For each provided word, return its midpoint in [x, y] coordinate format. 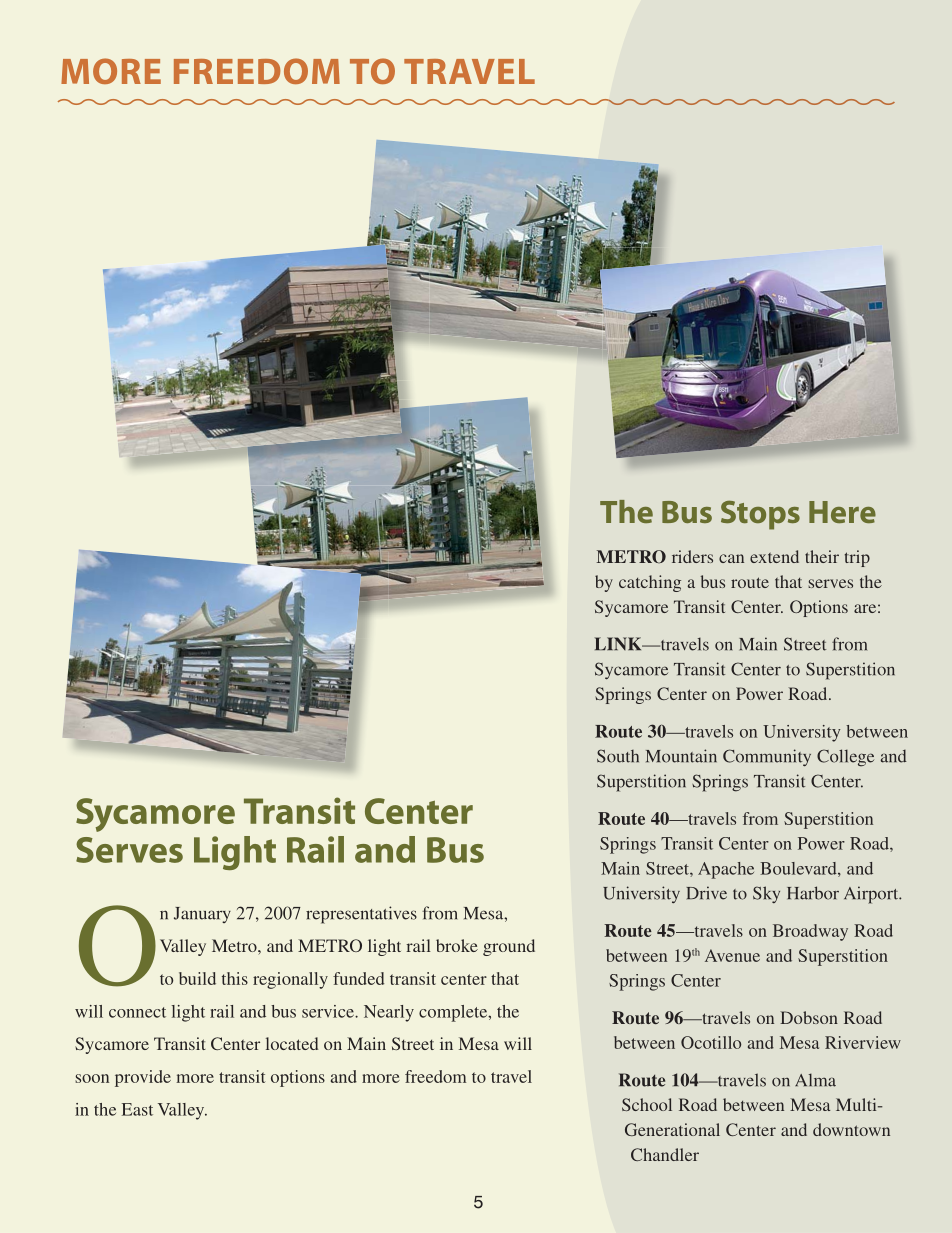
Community [767, 757]
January [202, 915]
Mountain [681, 756]
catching [650, 583]
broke [457, 945]
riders [692, 556]
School [647, 1104]
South [618, 756]
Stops [760, 515]
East [137, 1109]
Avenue [732, 955]
